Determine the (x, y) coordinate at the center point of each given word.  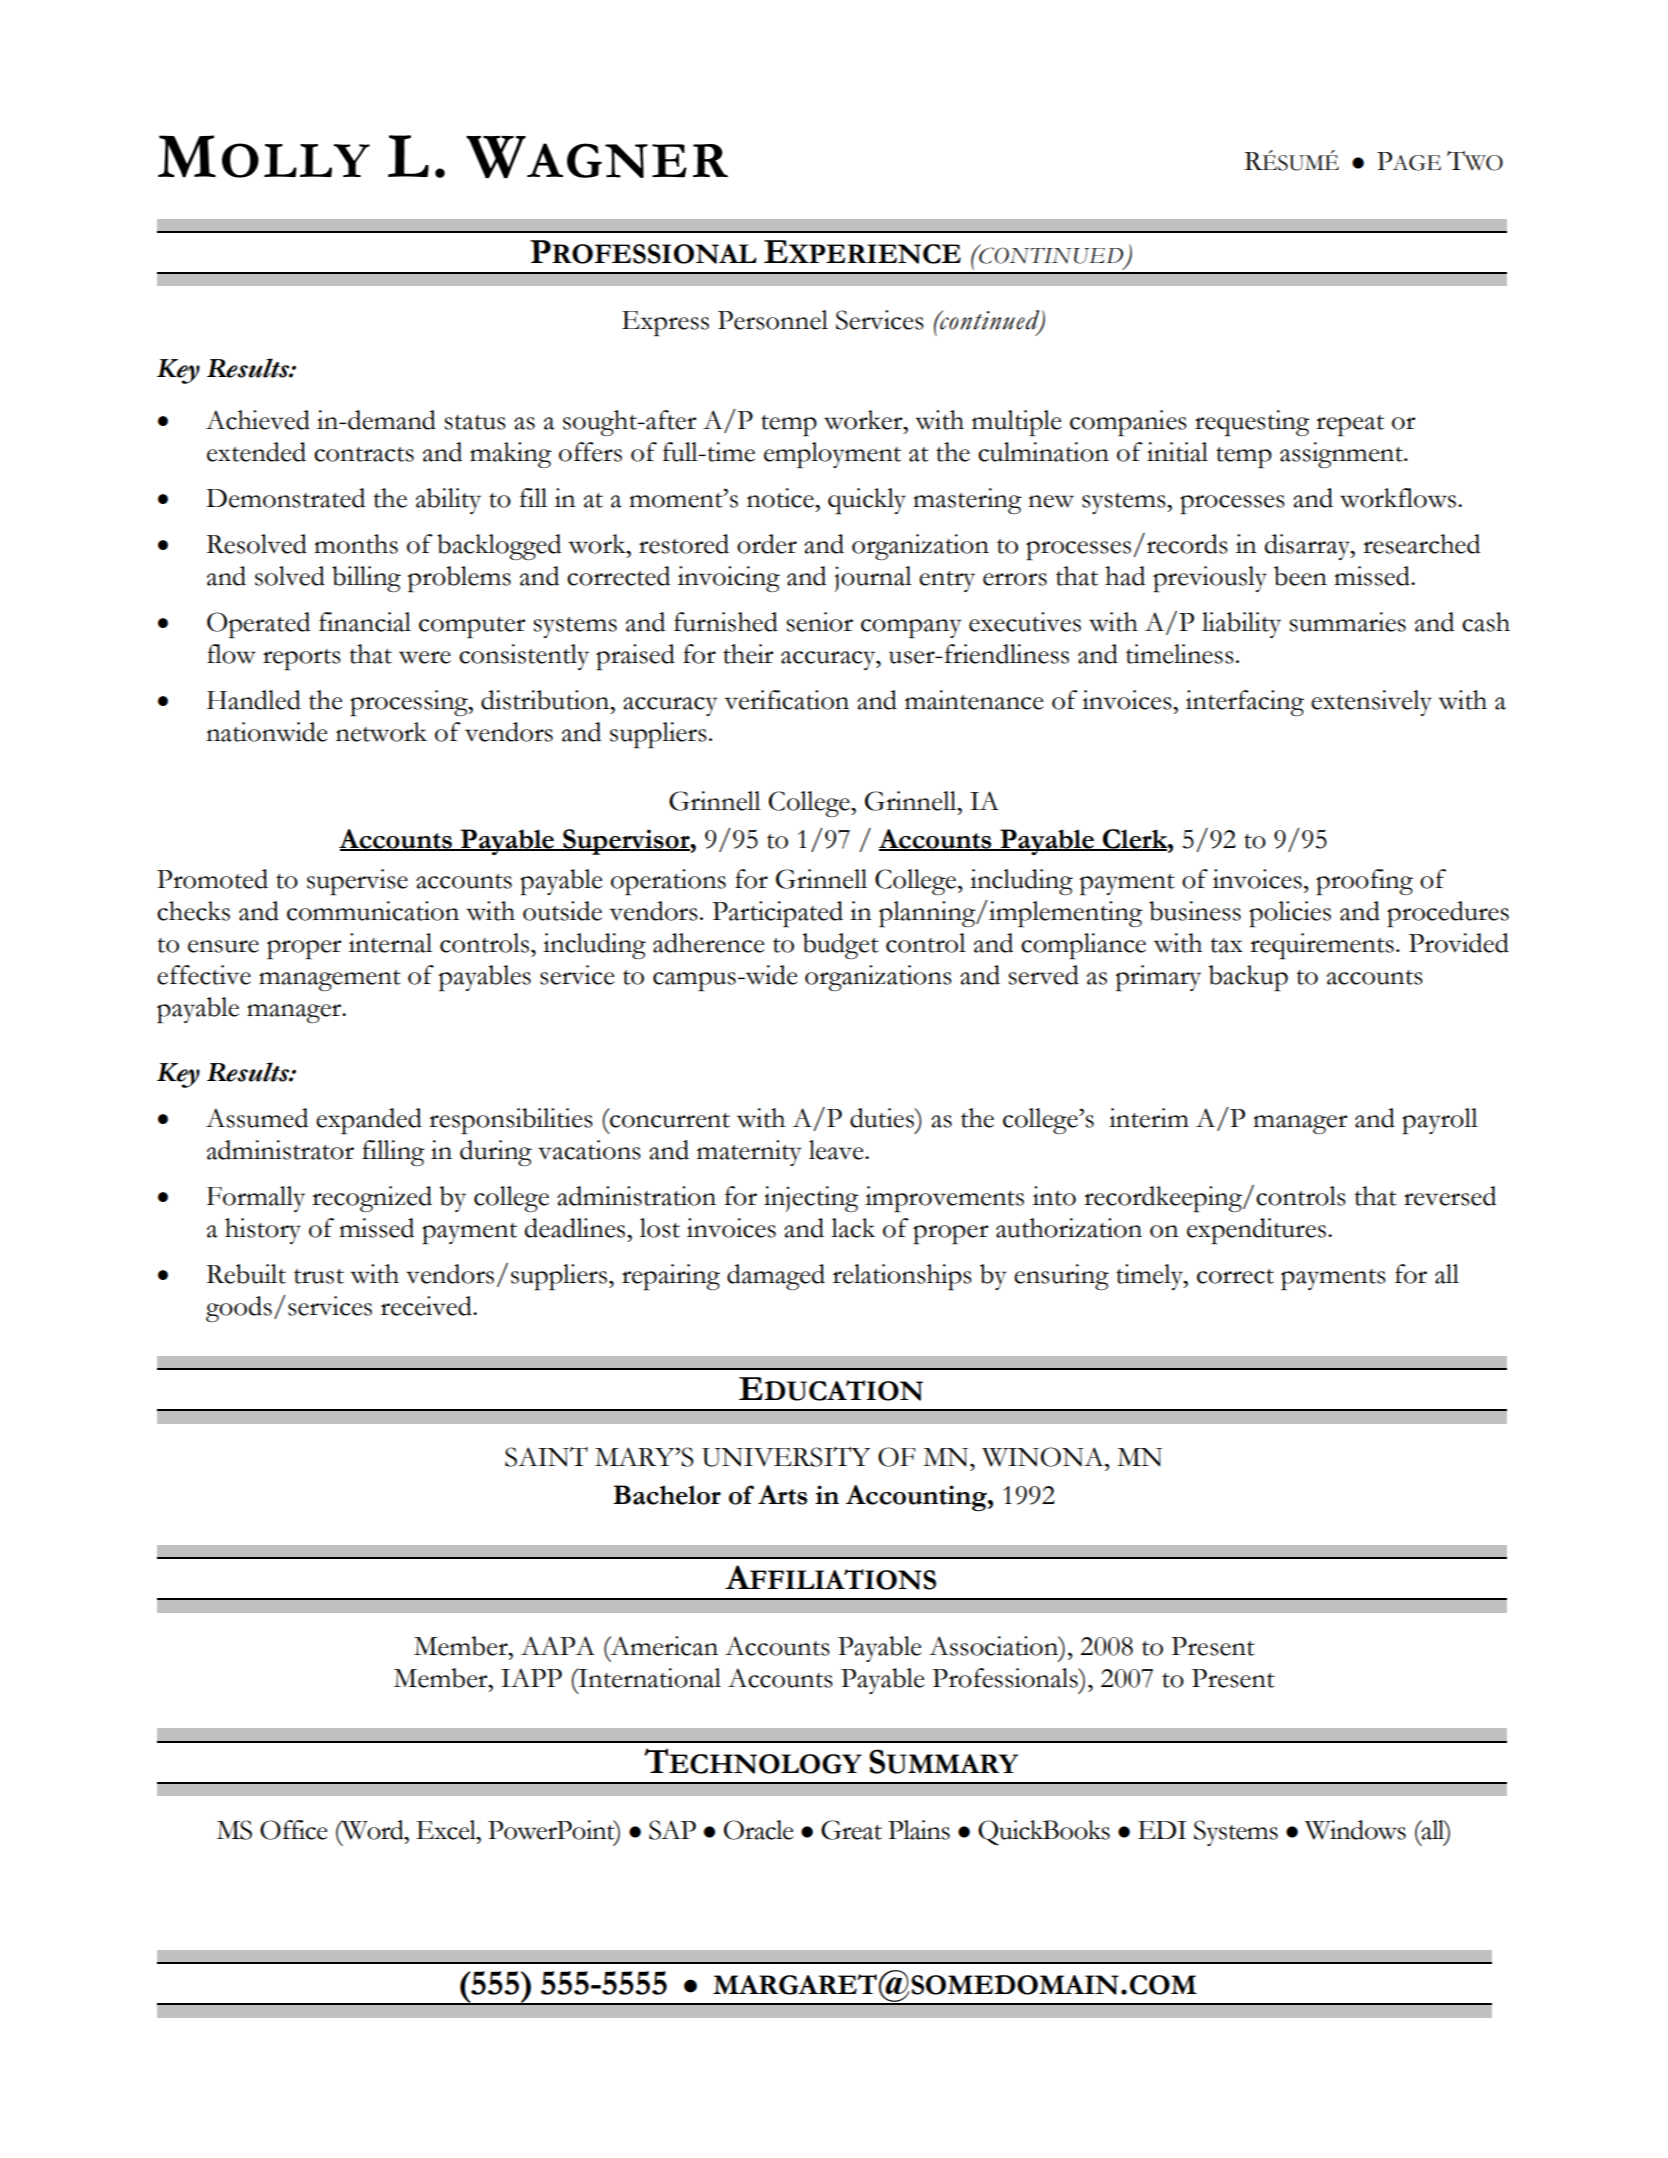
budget (840, 946)
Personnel (773, 320)
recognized (372, 1199)
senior (820, 622)
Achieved (258, 420)
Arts (782, 1495)
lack (853, 1228)
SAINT (546, 1457)
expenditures (1256, 1231)
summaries (1348, 622)
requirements (1322, 946)
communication (373, 911)
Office (293, 1830)
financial (365, 622)
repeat (1350, 425)
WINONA (1044, 1457)
